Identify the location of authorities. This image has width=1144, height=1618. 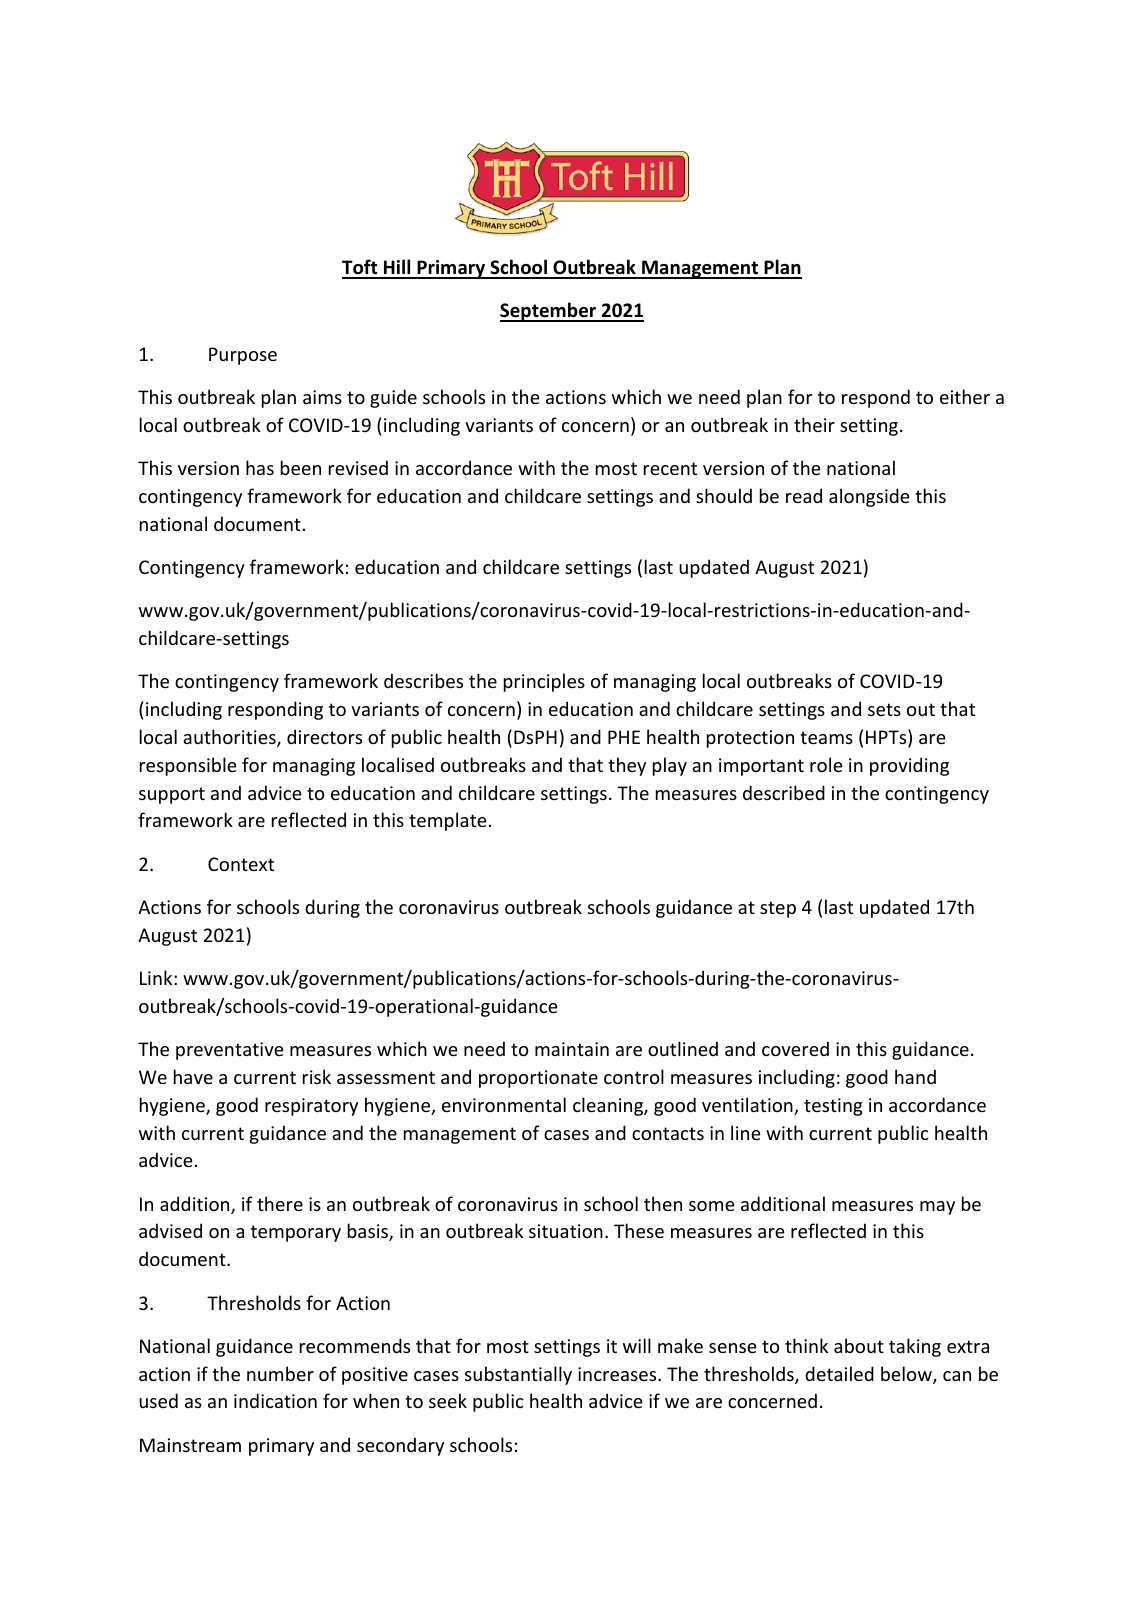
(230, 738).
